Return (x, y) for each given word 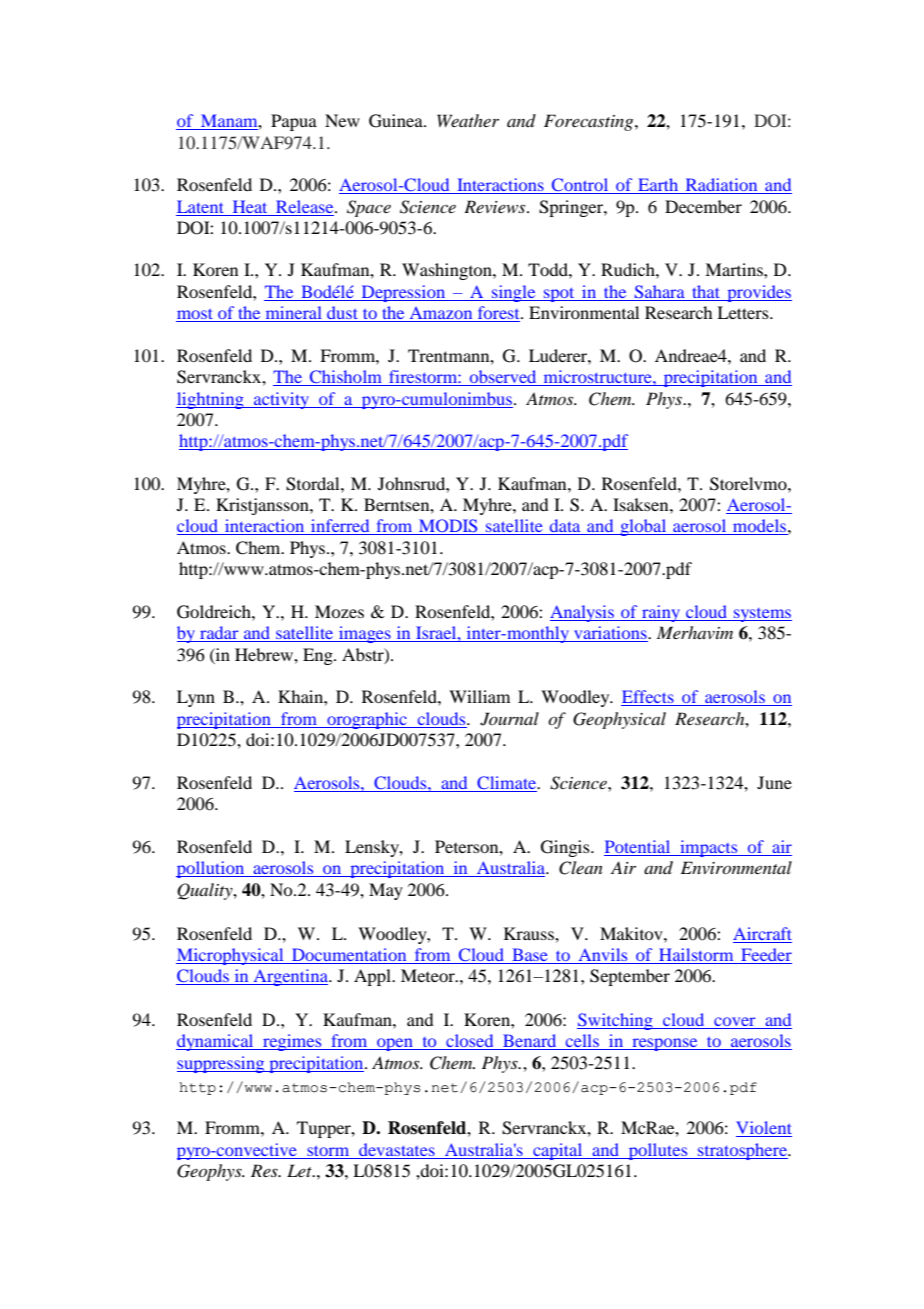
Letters (744, 312)
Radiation (721, 186)
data (565, 527)
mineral (293, 314)
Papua (294, 122)
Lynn (196, 698)
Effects (648, 698)
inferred (340, 527)
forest (498, 314)
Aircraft (762, 933)
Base (530, 956)
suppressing (222, 1064)
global (643, 527)
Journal (509, 719)
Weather (468, 120)
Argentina (290, 977)
